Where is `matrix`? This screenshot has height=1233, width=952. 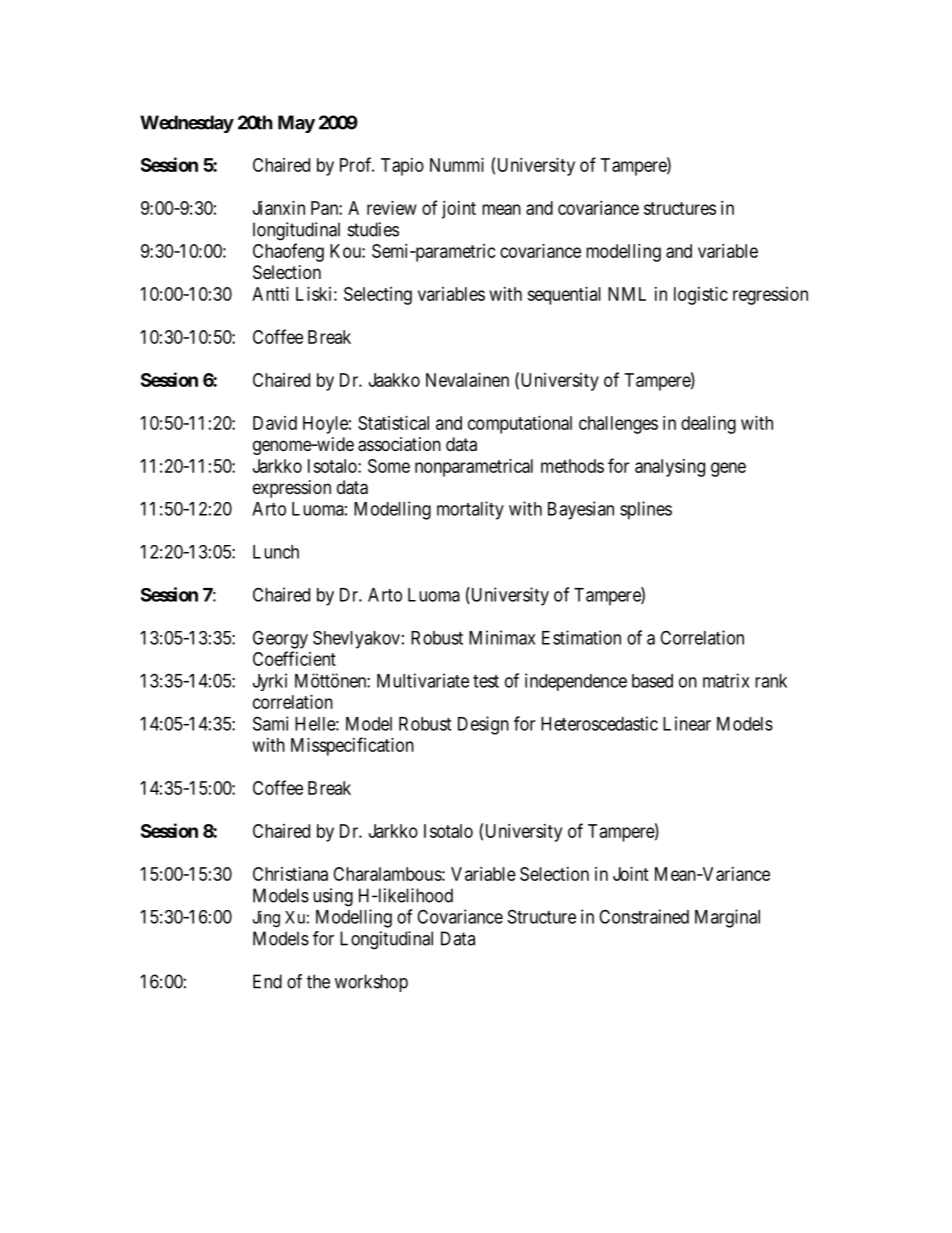 matrix is located at coordinates (726, 680).
